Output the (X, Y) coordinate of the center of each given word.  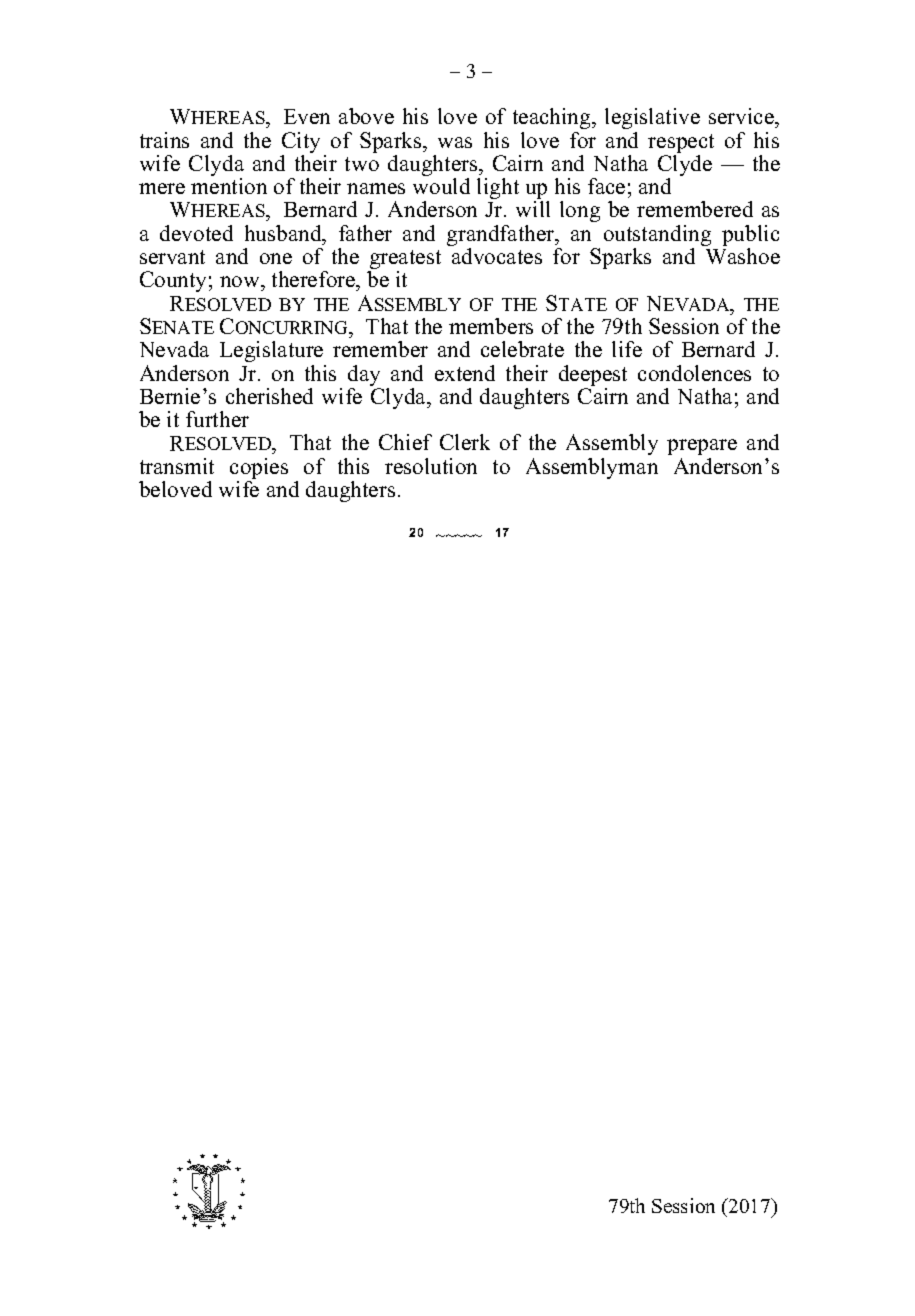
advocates (497, 256)
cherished (269, 396)
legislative (652, 118)
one (276, 258)
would (441, 186)
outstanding (657, 237)
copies (259, 470)
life (627, 349)
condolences (694, 373)
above (366, 116)
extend (465, 373)
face (606, 186)
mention (229, 186)
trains (164, 140)
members (491, 326)
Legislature (271, 351)
